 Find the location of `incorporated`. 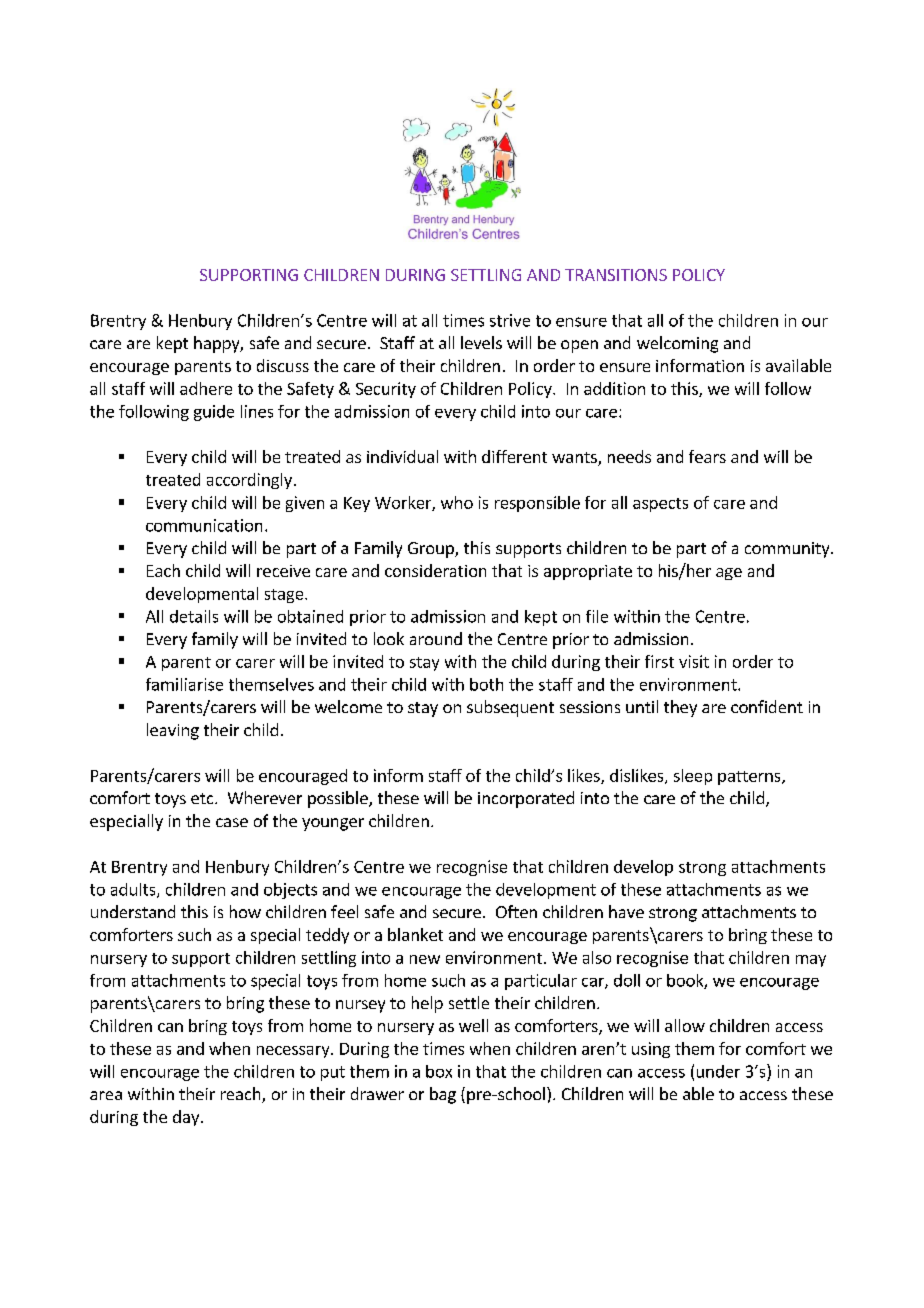

incorporated is located at coordinates (526, 799).
